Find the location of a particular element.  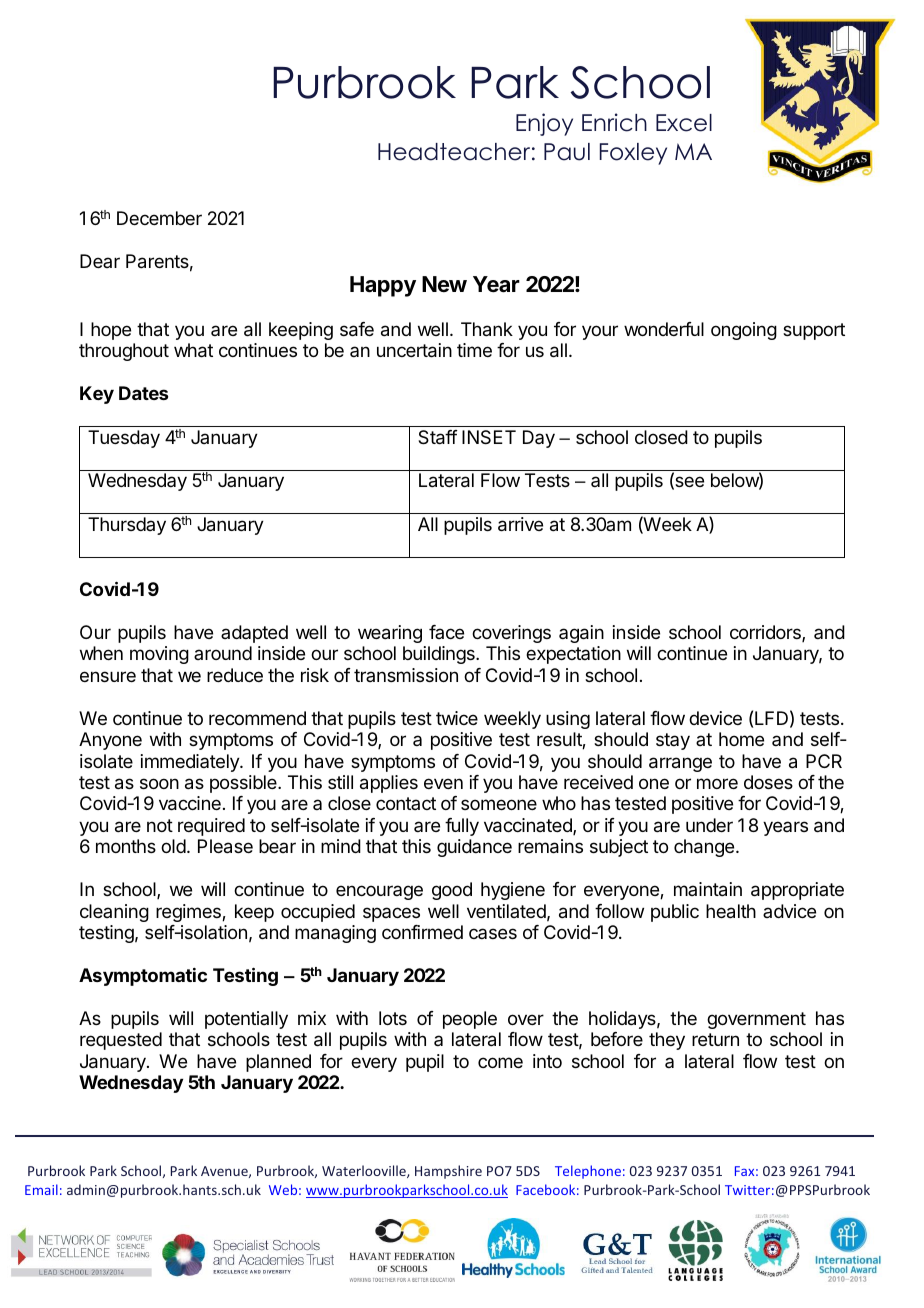

corridors is located at coordinates (766, 633).
